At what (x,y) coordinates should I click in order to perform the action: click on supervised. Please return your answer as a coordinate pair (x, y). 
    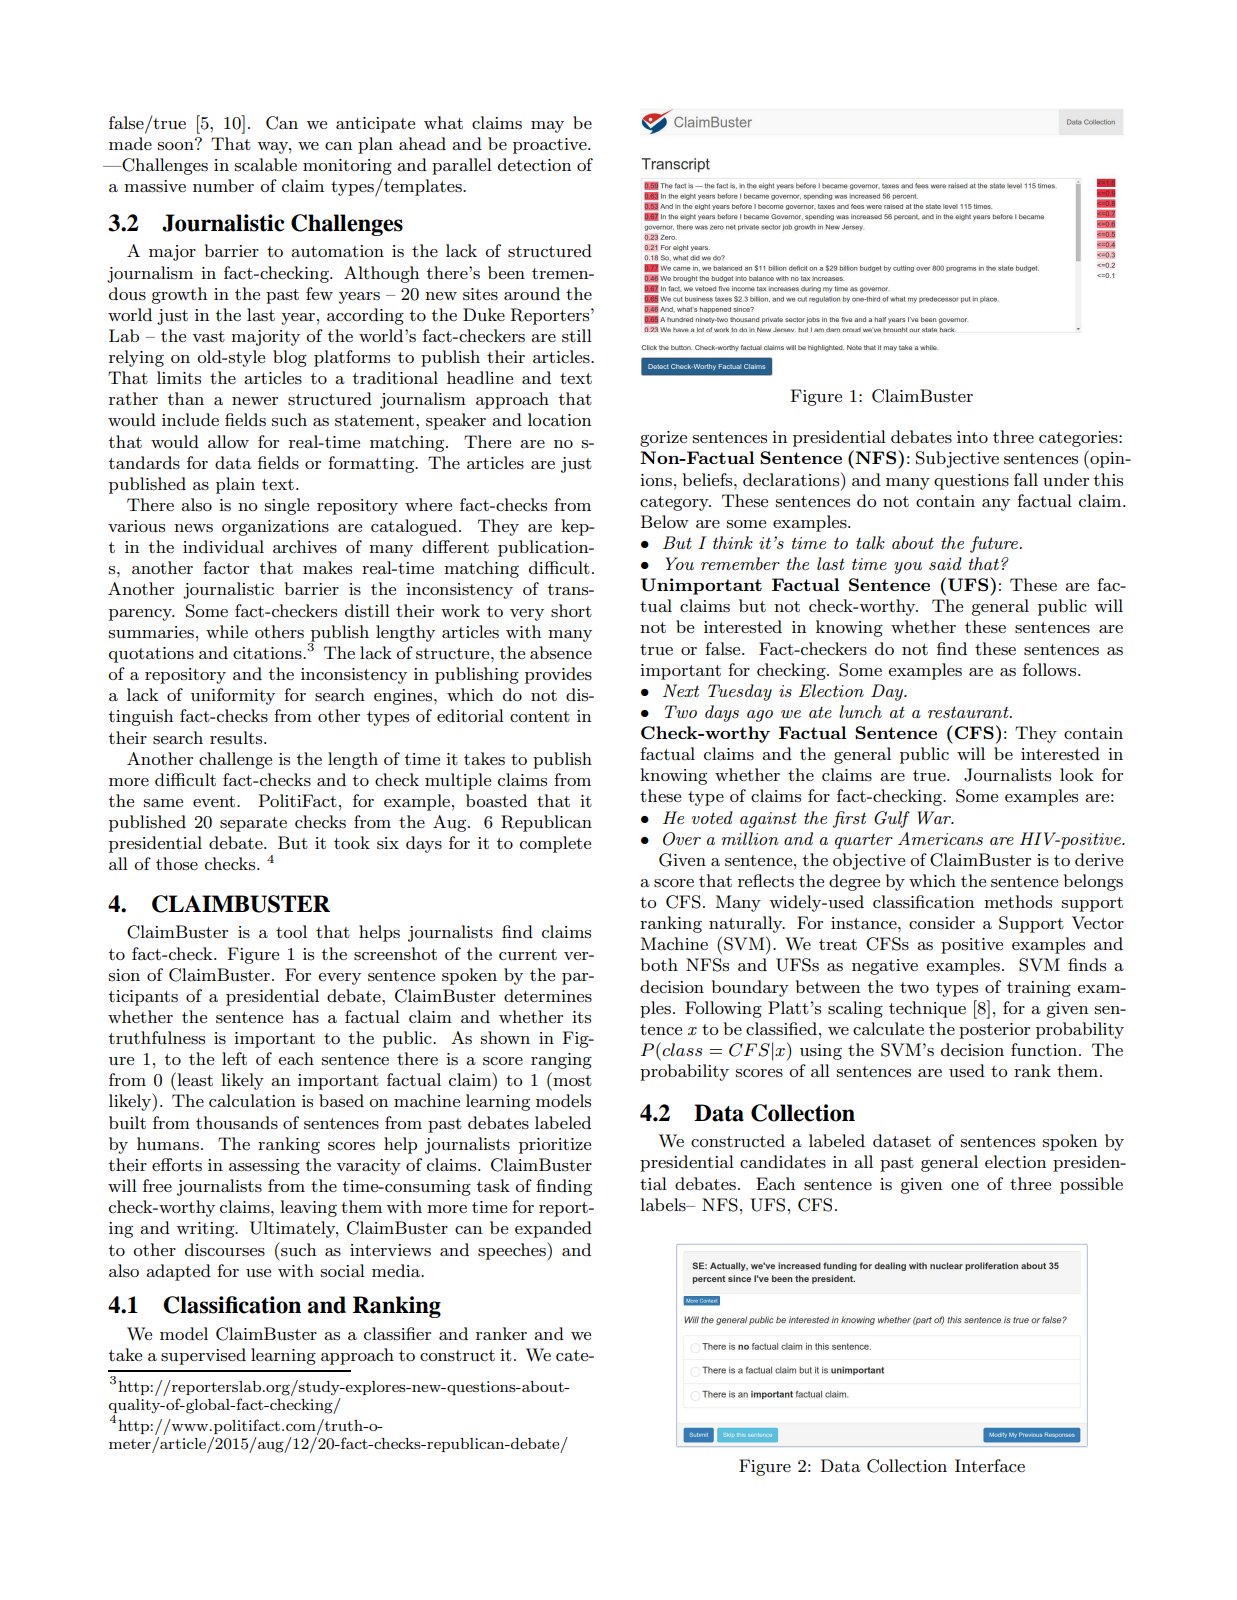
    Looking at the image, I should click on (203, 1356).
